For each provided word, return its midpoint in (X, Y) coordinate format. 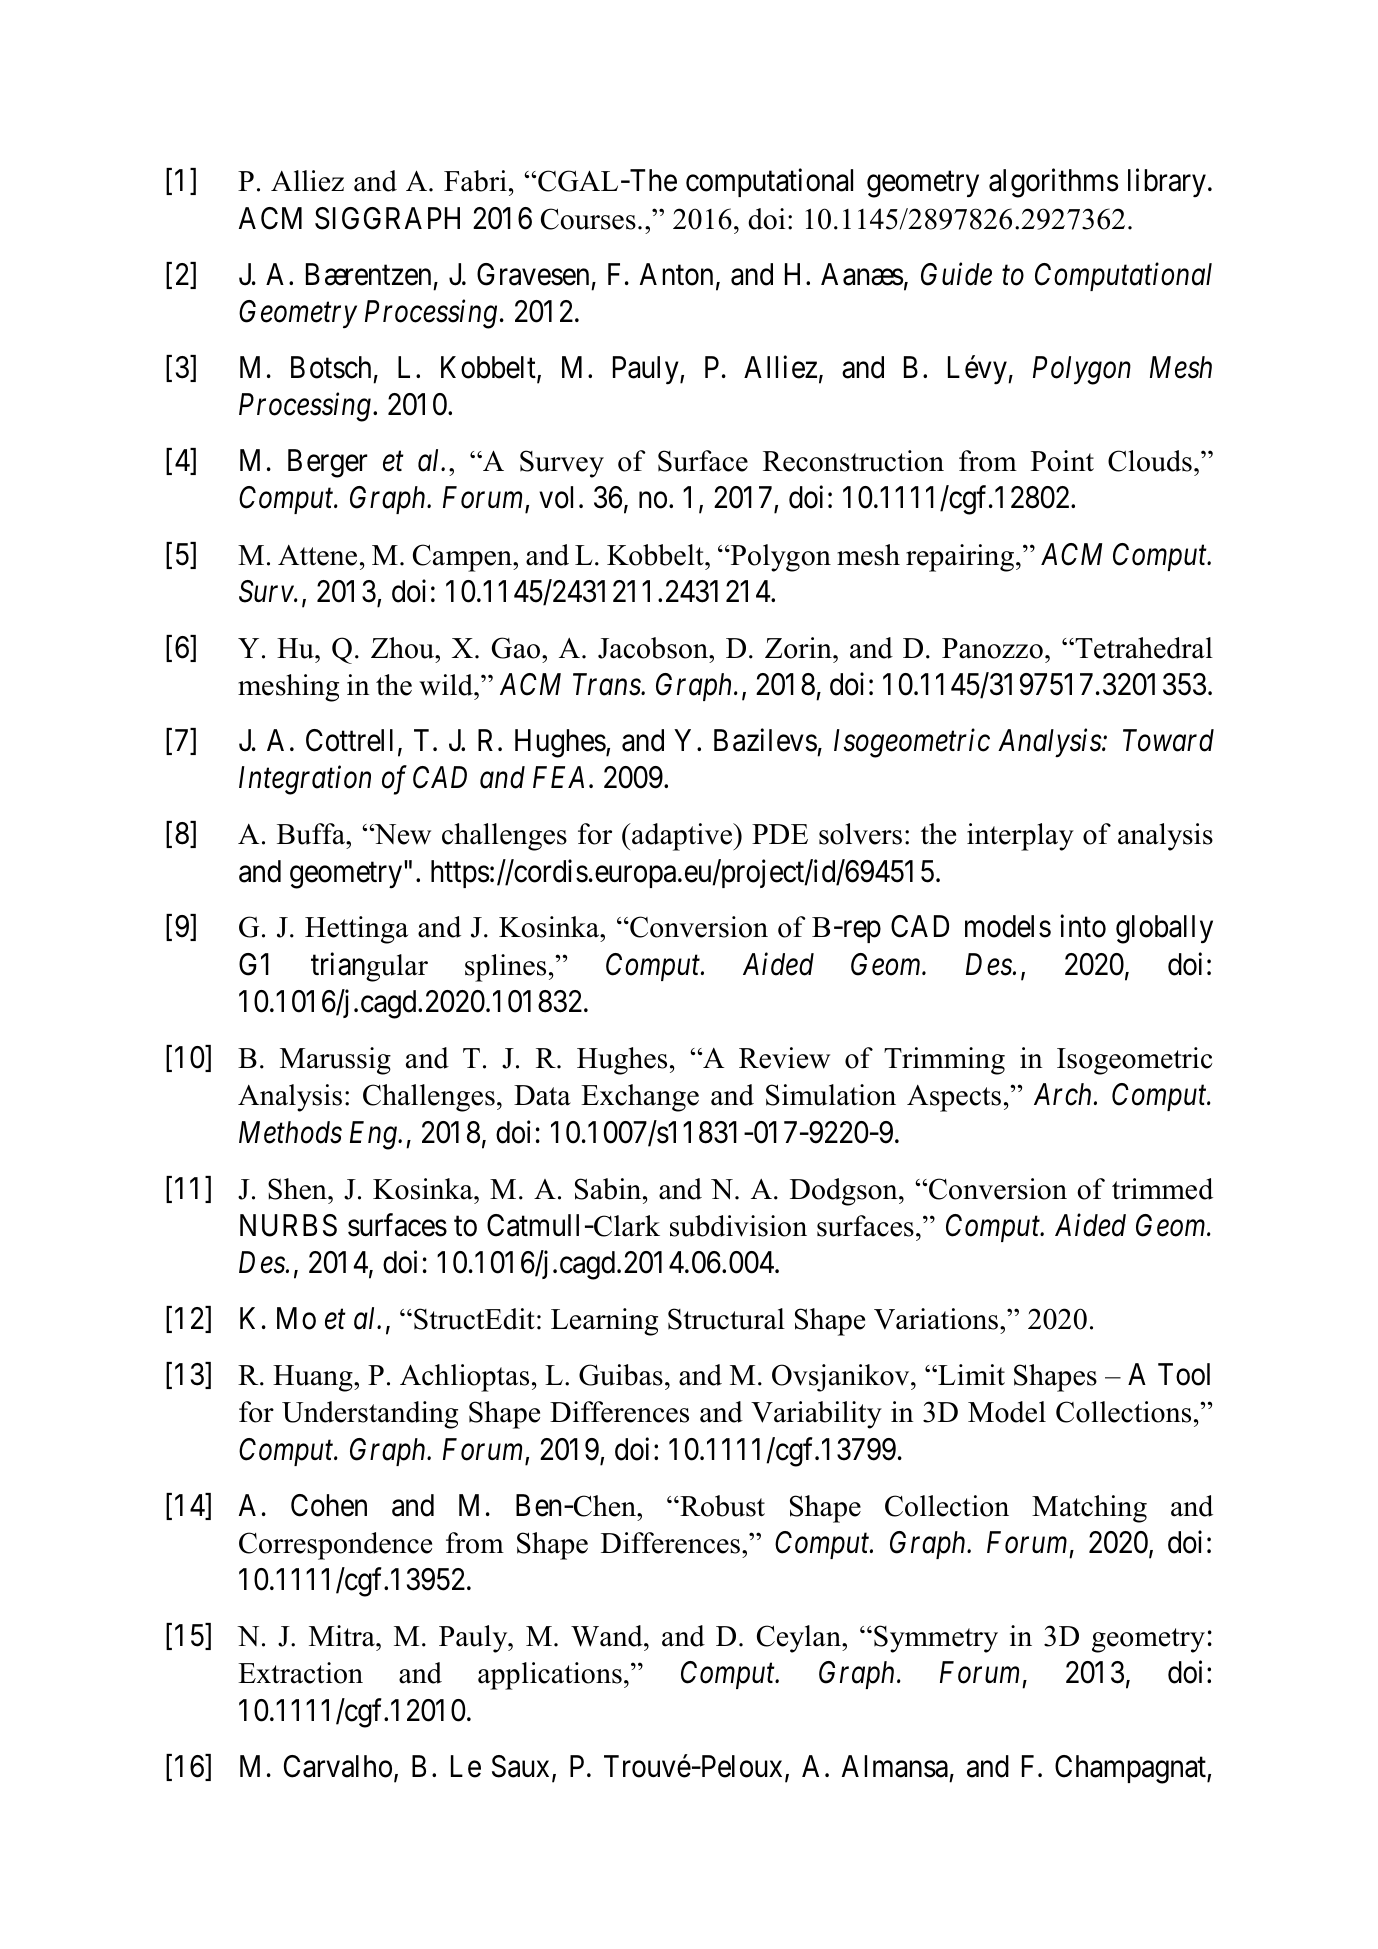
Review (784, 1058)
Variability (816, 1415)
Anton (676, 274)
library (1167, 183)
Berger (327, 463)
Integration (305, 781)
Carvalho (338, 1766)
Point (1062, 461)
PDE (780, 834)
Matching (1089, 1509)
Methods (290, 1132)
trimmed (1162, 1189)
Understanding (370, 1415)
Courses (588, 219)
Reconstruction (853, 461)
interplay (1020, 837)
